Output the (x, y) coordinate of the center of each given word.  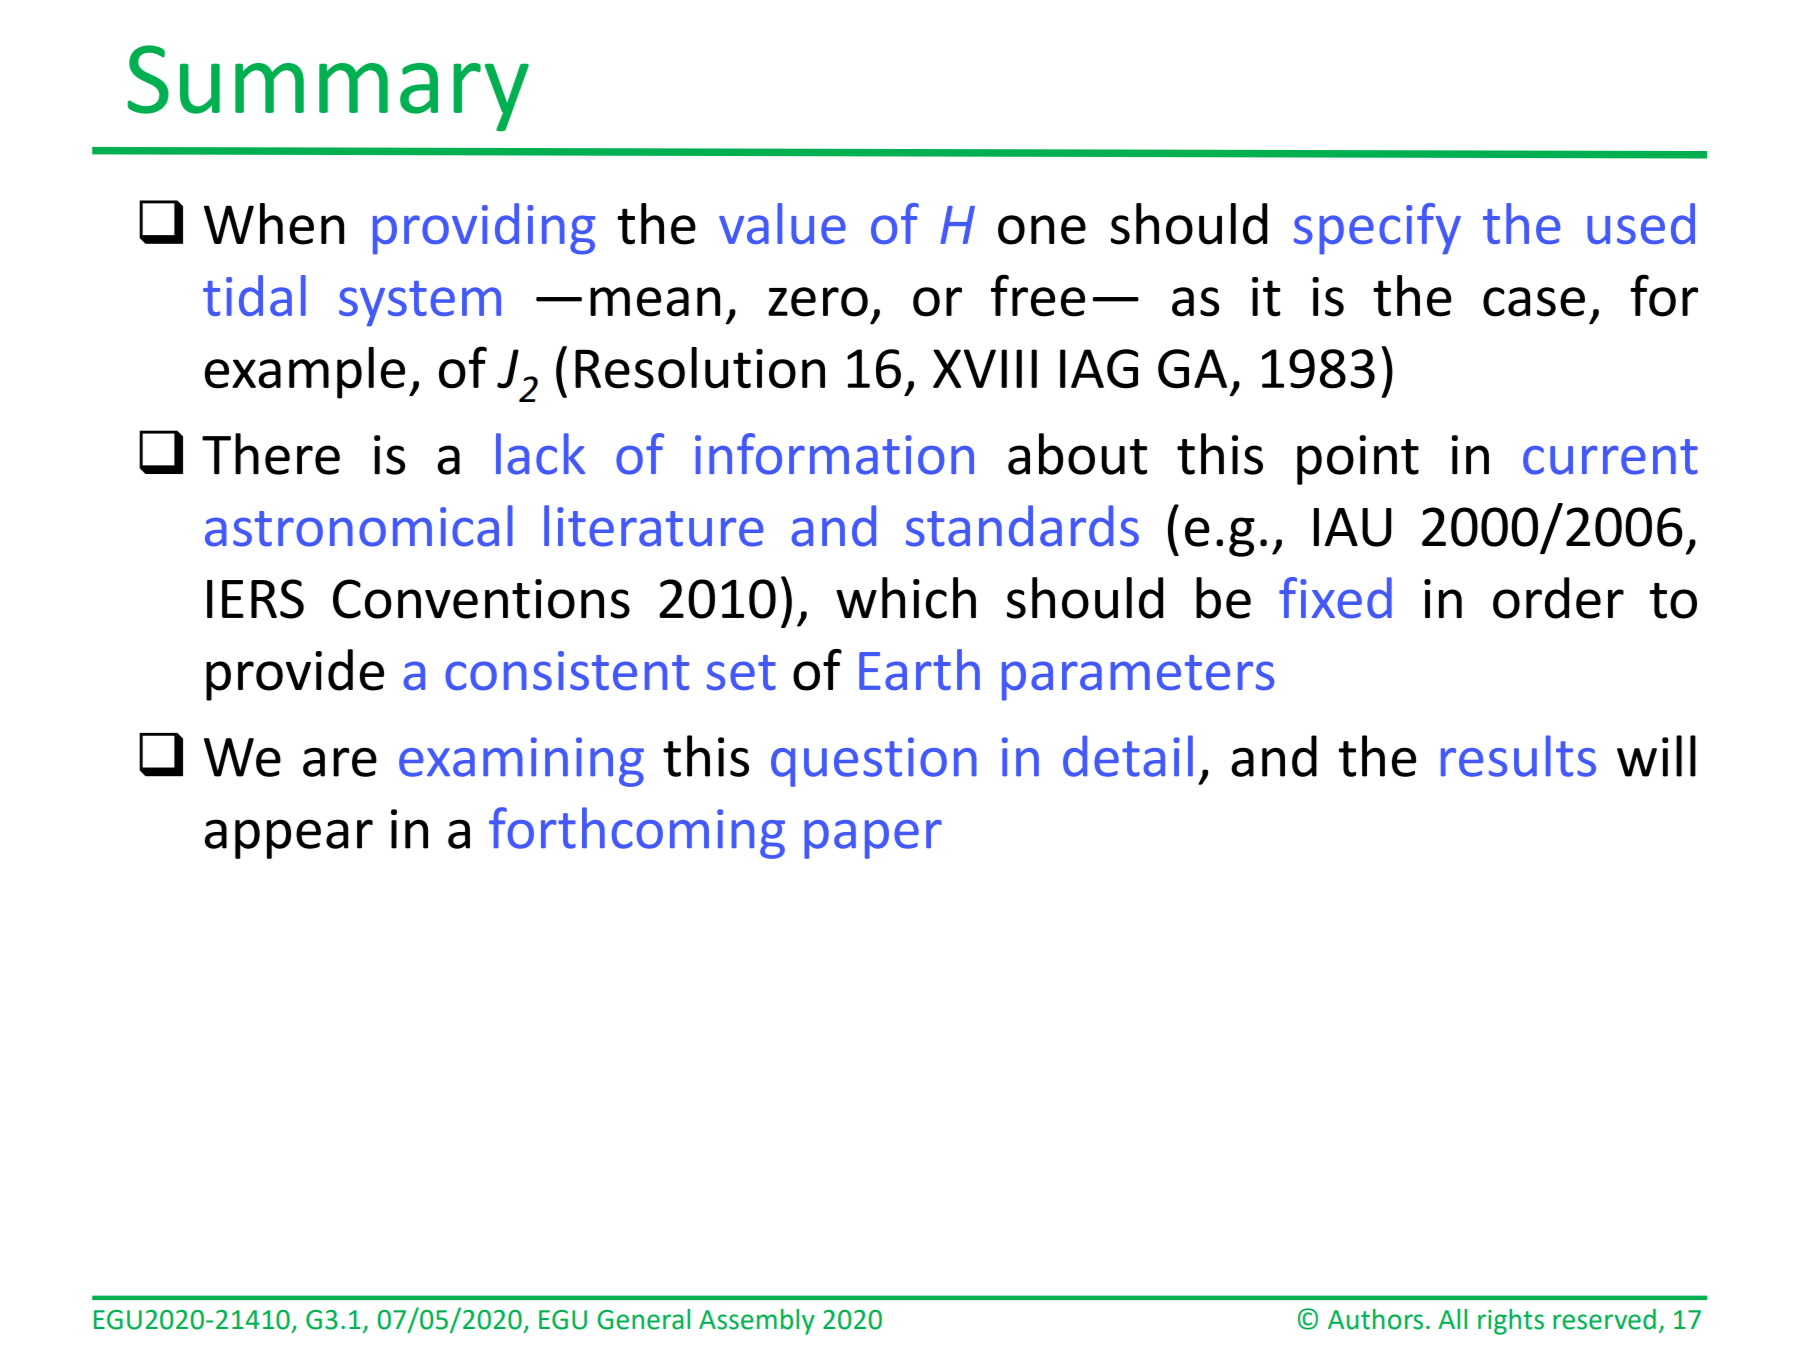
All (1452, 1319)
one (1042, 230)
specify (1377, 229)
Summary (328, 88)
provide (295, 675)
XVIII (985, 368)
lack (540, 454)
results (1518, 756)
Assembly (757, 1322)
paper (873, 839)
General (643, 1319)
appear (289, 839)
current (1610, 457)
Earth (919, 670)
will (1656, 756)
